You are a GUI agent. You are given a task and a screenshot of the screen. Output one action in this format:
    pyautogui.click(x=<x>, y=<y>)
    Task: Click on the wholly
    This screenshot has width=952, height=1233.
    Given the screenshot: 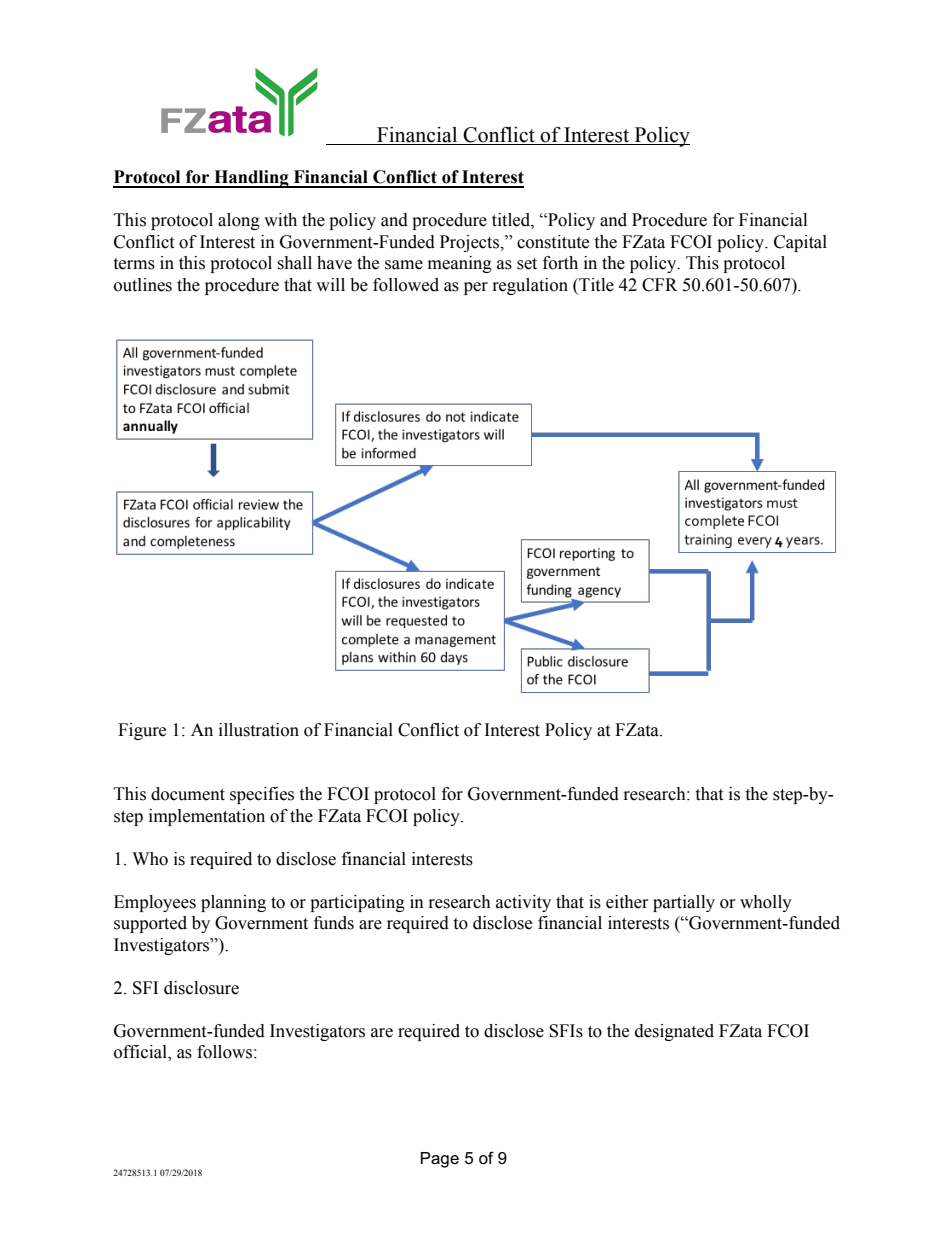 What is the action you would take?
    pyautogui.click(x=766, y=903)
